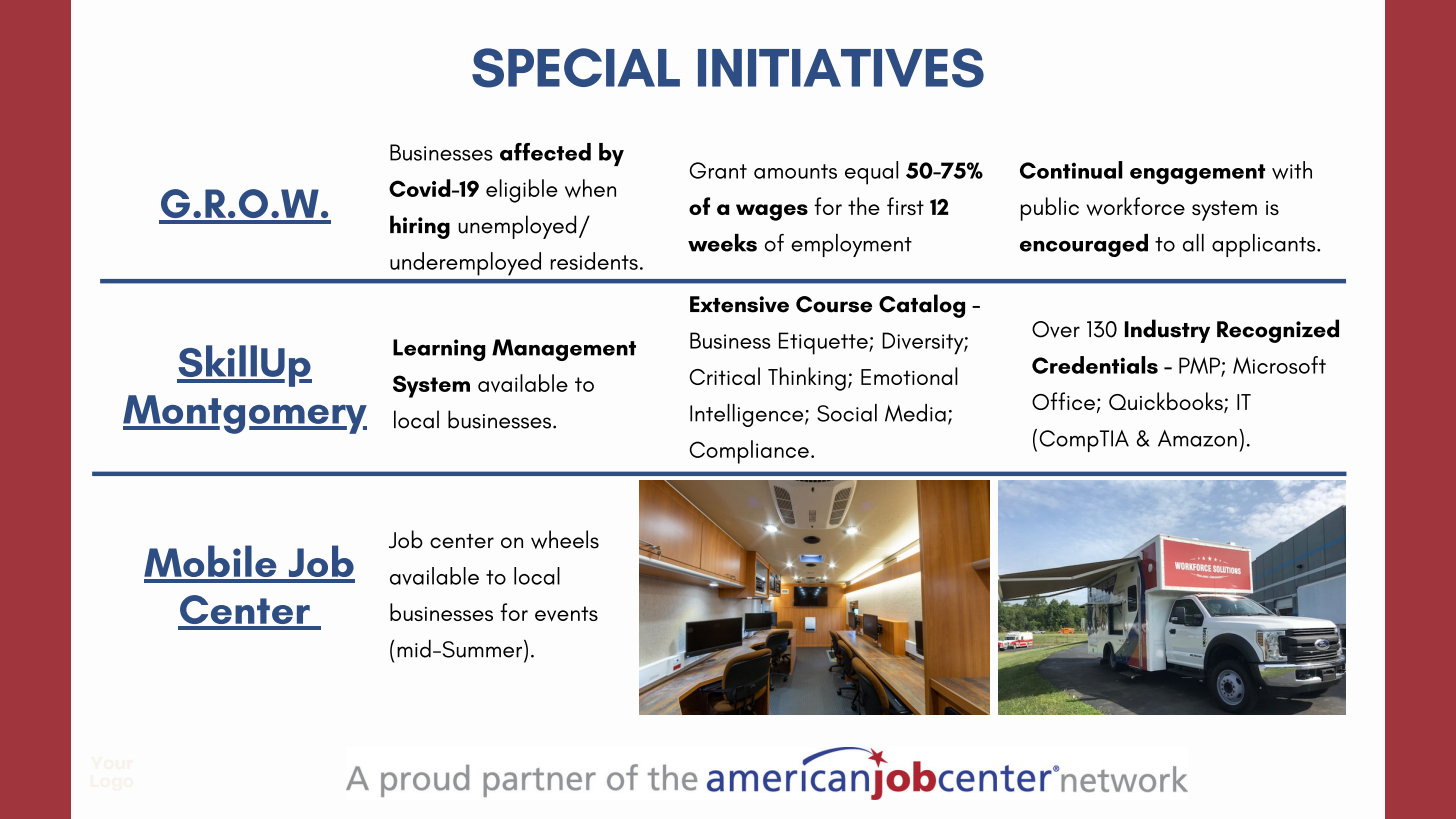 The height and width of the screenshot is (819, 1456). What do you see at coordinates (439, 350) in the screenshot?
I see `Learning` at bounding box center [439, 350].
